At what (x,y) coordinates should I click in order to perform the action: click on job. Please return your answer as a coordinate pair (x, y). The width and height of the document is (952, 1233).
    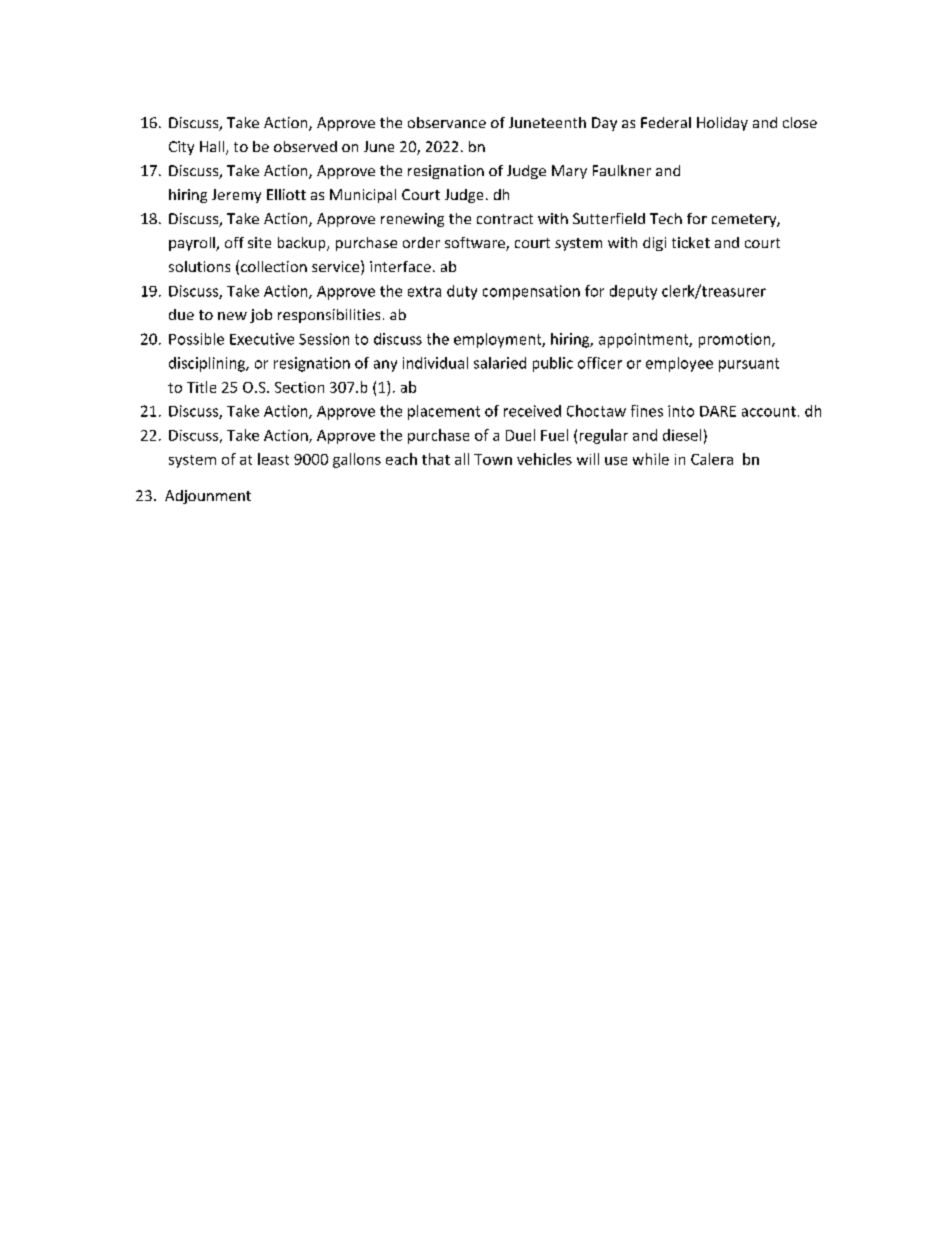
    Looking at the image, I should click on (261, 316).
